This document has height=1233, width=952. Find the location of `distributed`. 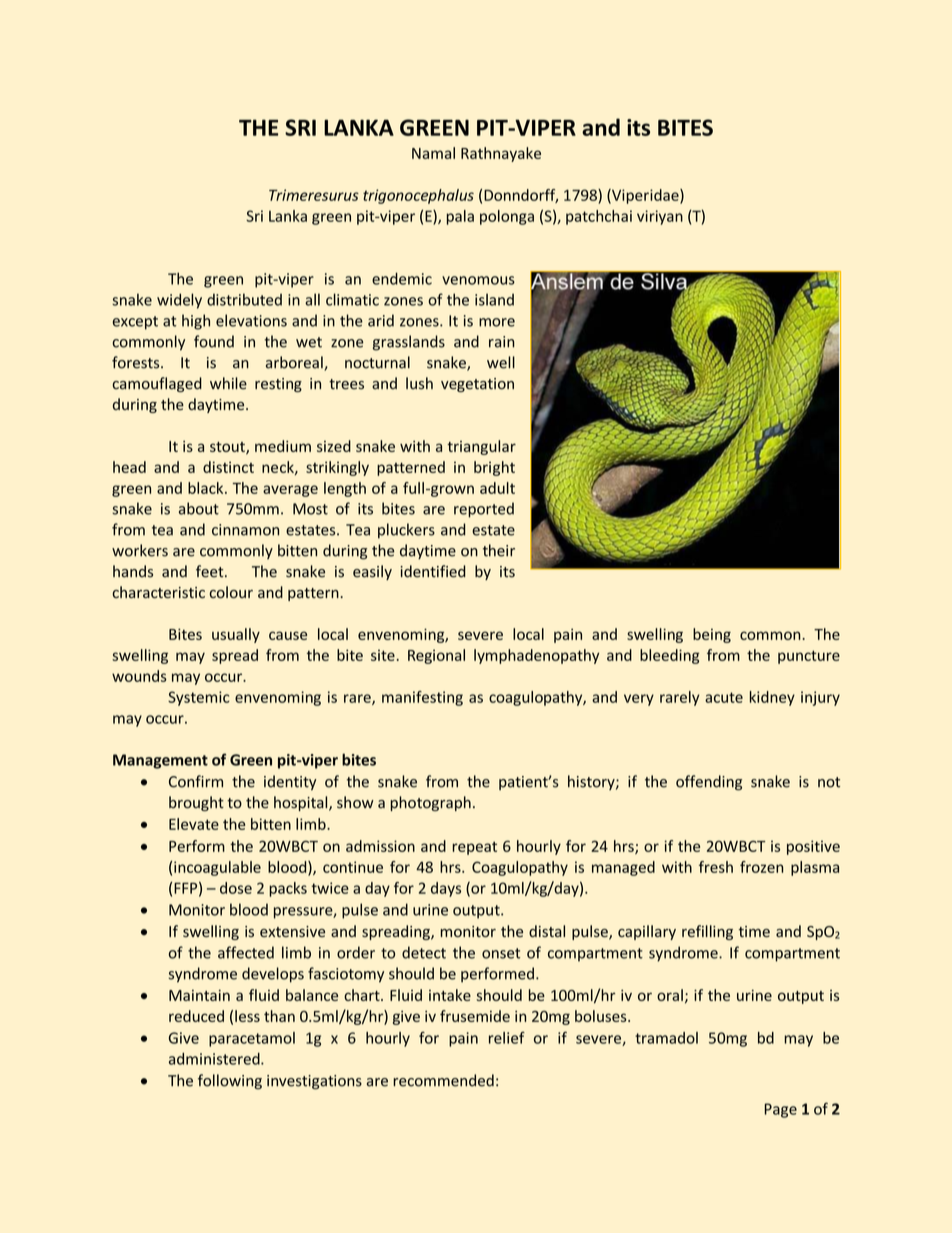

distributed is located at coordinates (244, 299).
